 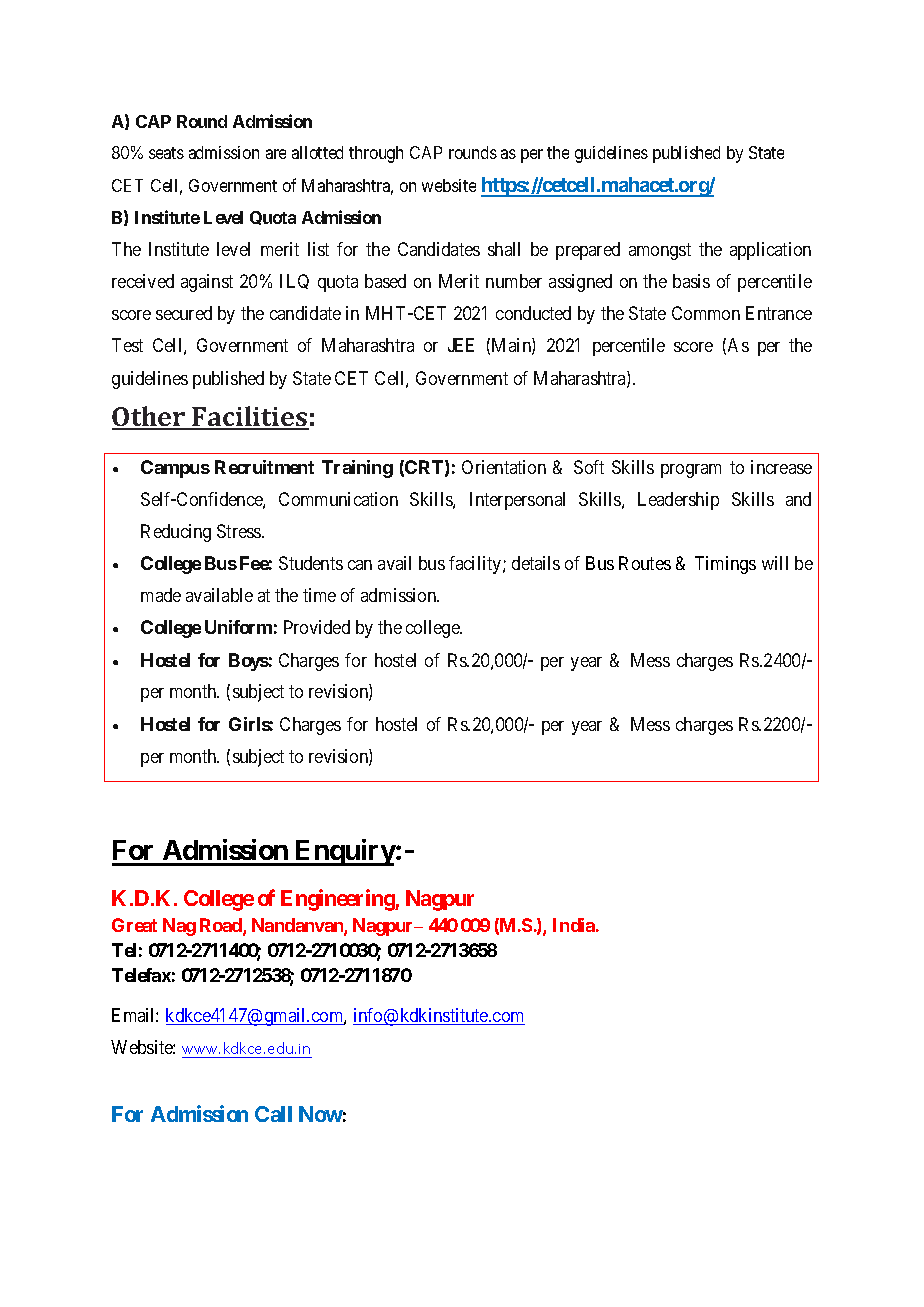 I want to click on seats, so click(x=166, y=153).
